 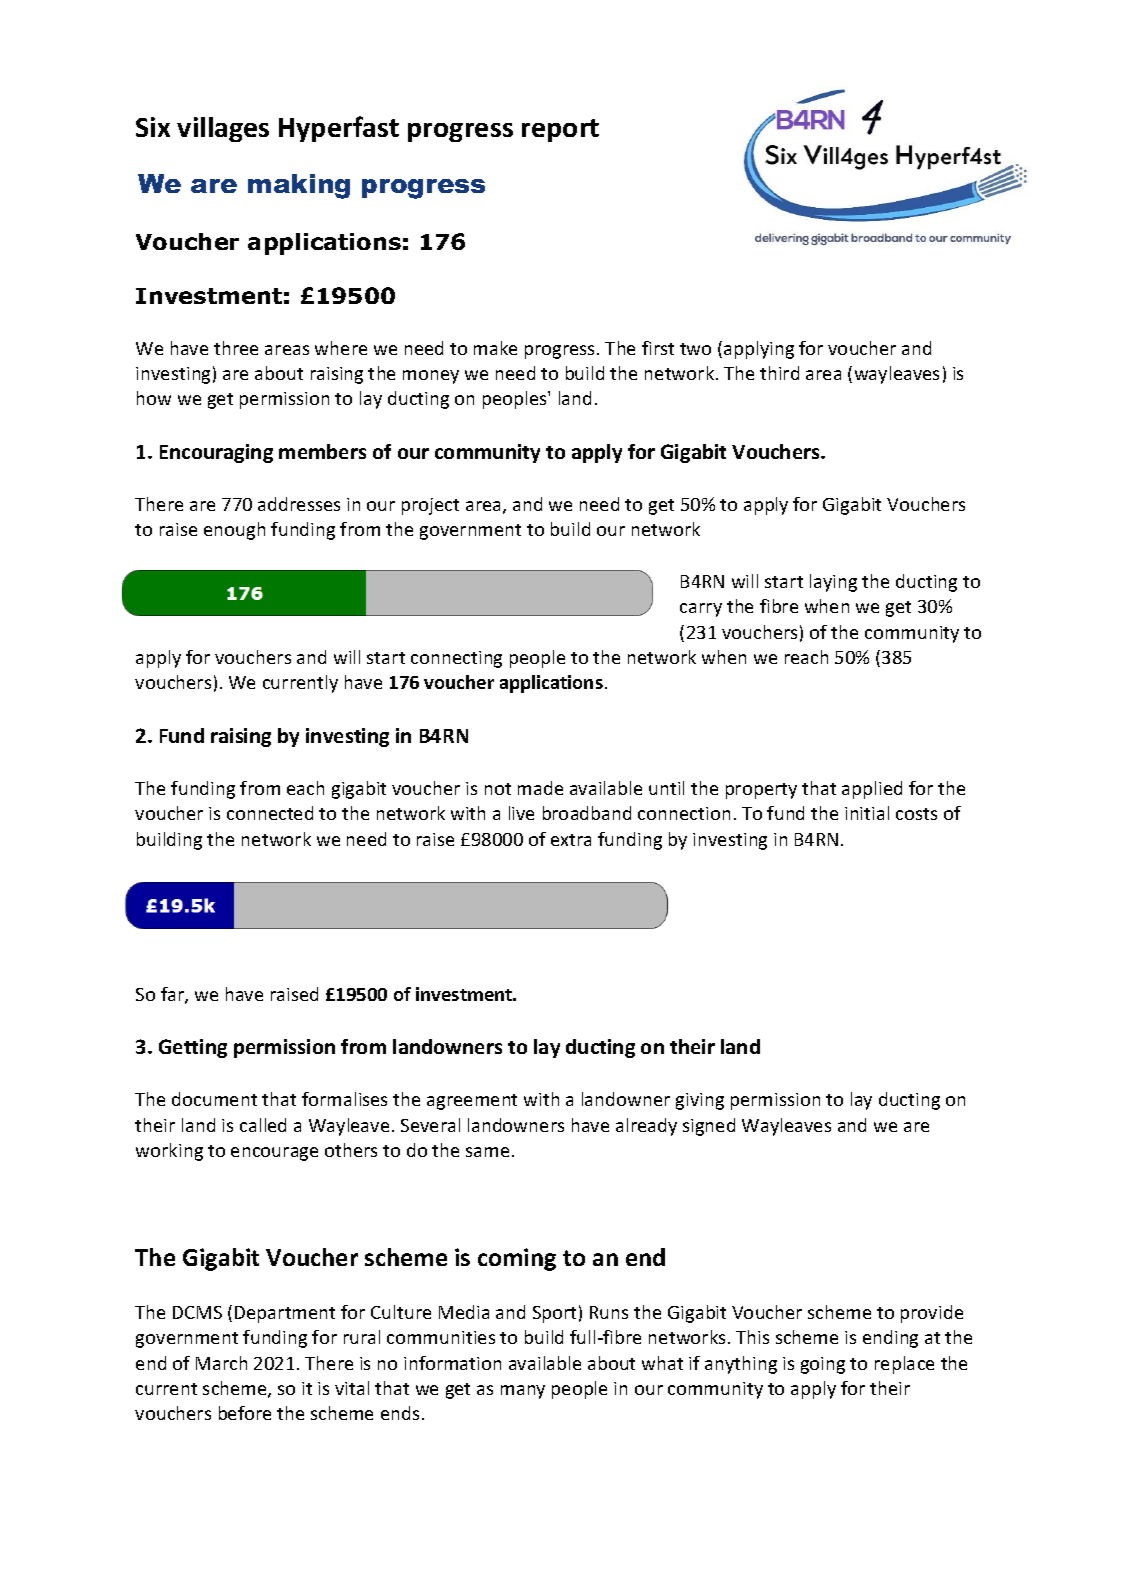 What do you see at coordinates (560, 130) in the screenshot?
I see `report` at bounding box center [560, 130].
